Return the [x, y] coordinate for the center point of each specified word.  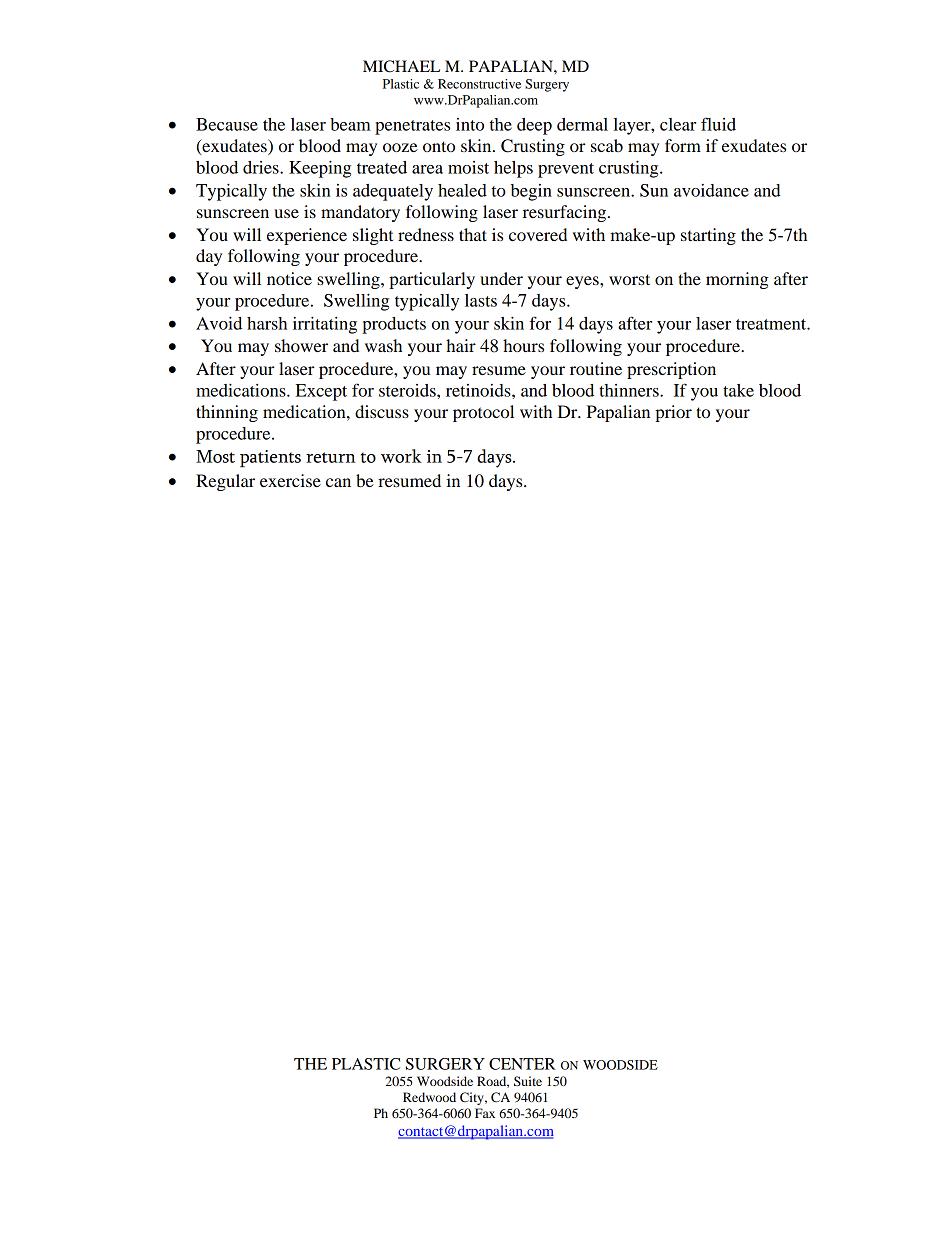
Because [227, 124]
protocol [483, 413]
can [338, 482]
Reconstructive [479, 84]
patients [270, 458]
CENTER [522, 1064]
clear [678, 124]
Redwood [429, 1097]
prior [673, 413]
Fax [485, 1113]
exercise [290, 480]
